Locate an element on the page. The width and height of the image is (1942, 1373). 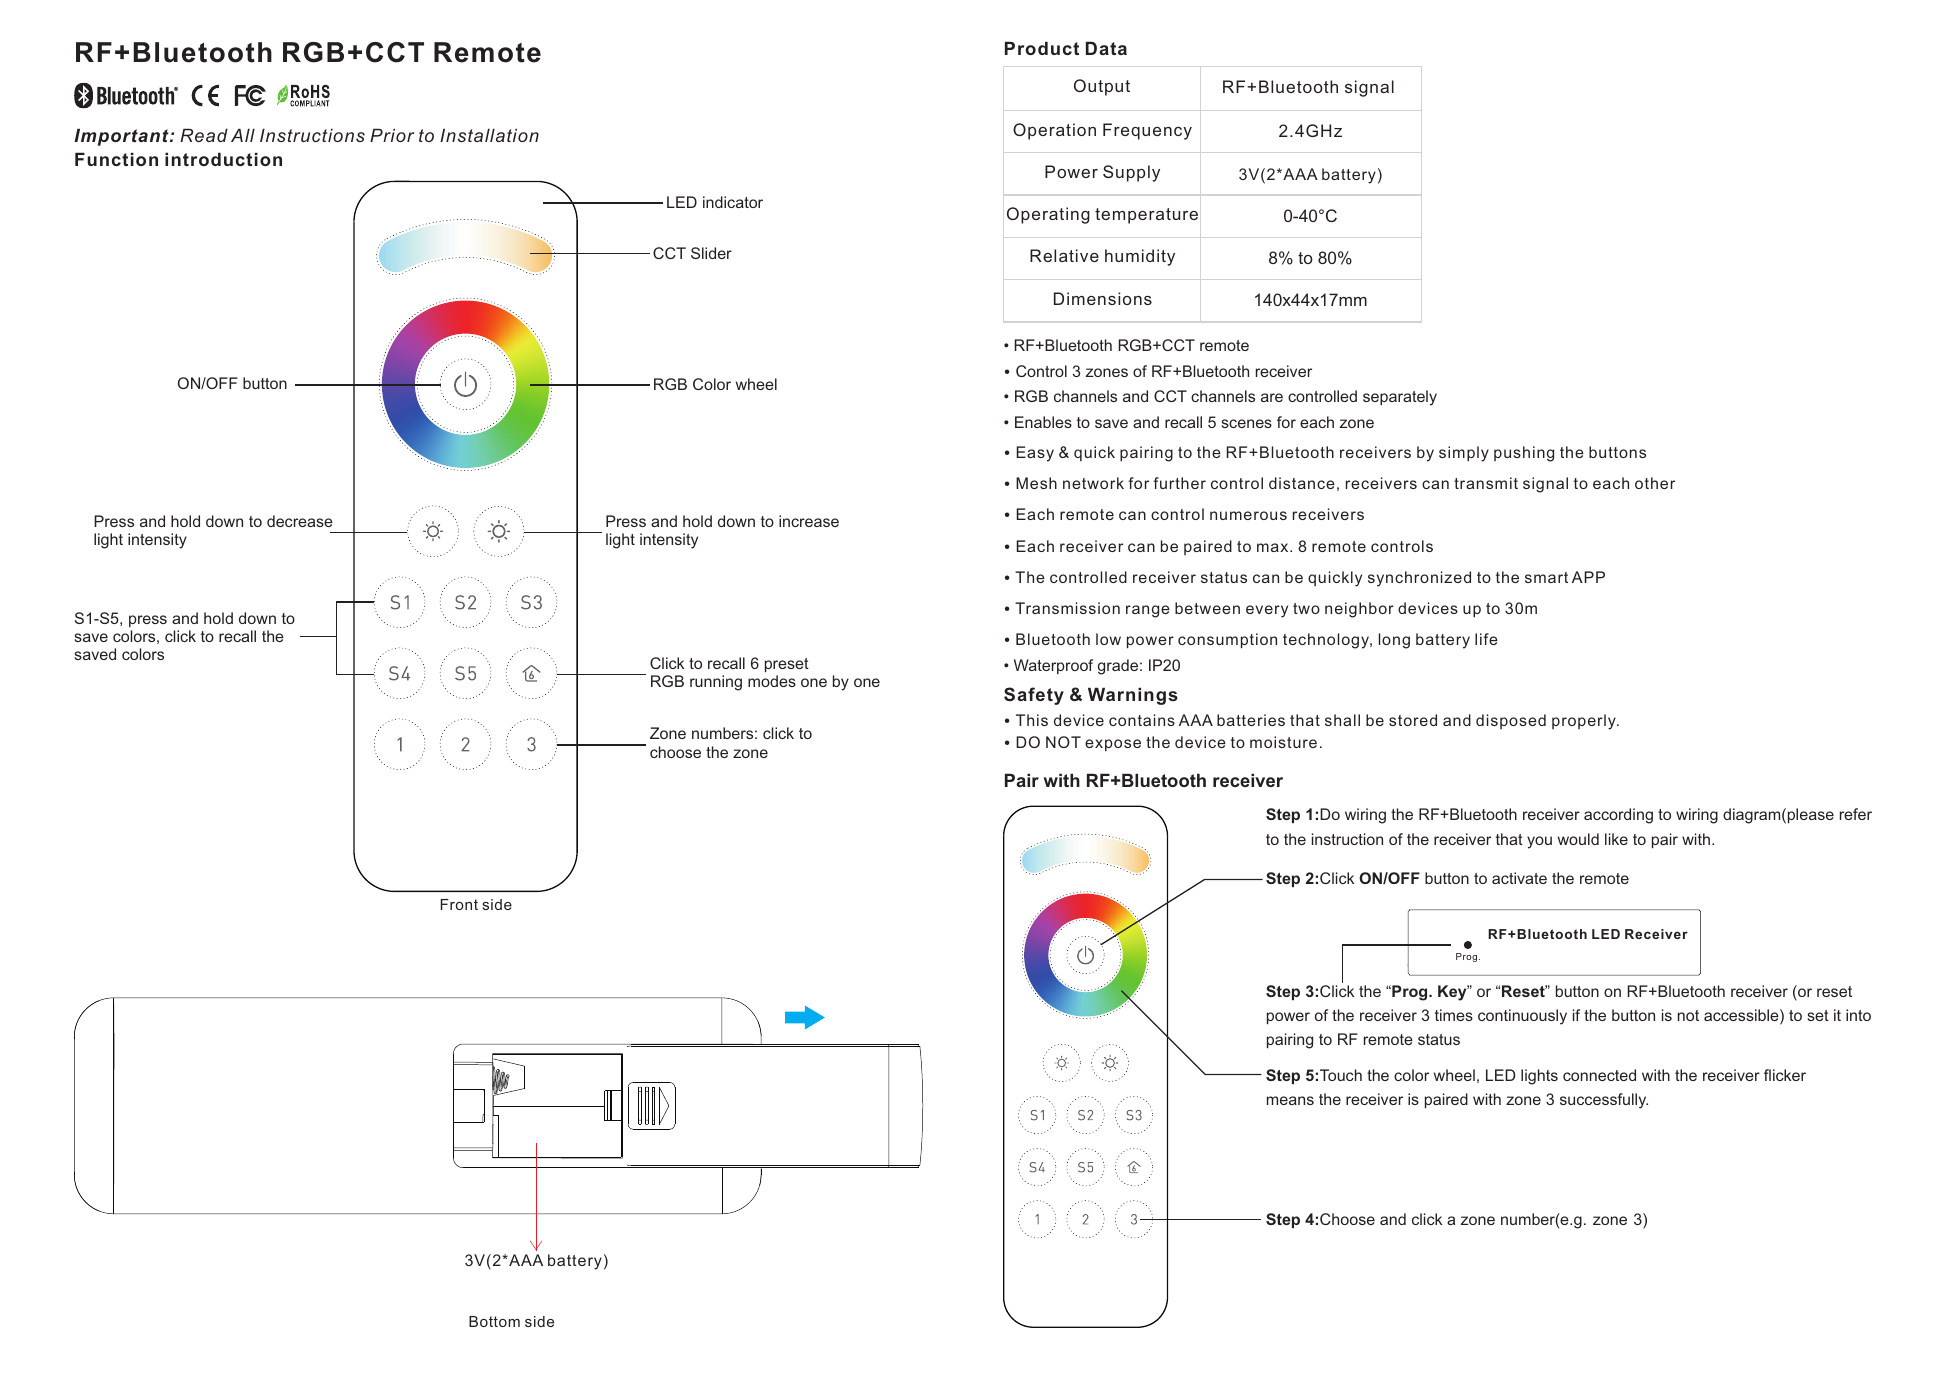
means is located at coordinates (1290, 1100).
